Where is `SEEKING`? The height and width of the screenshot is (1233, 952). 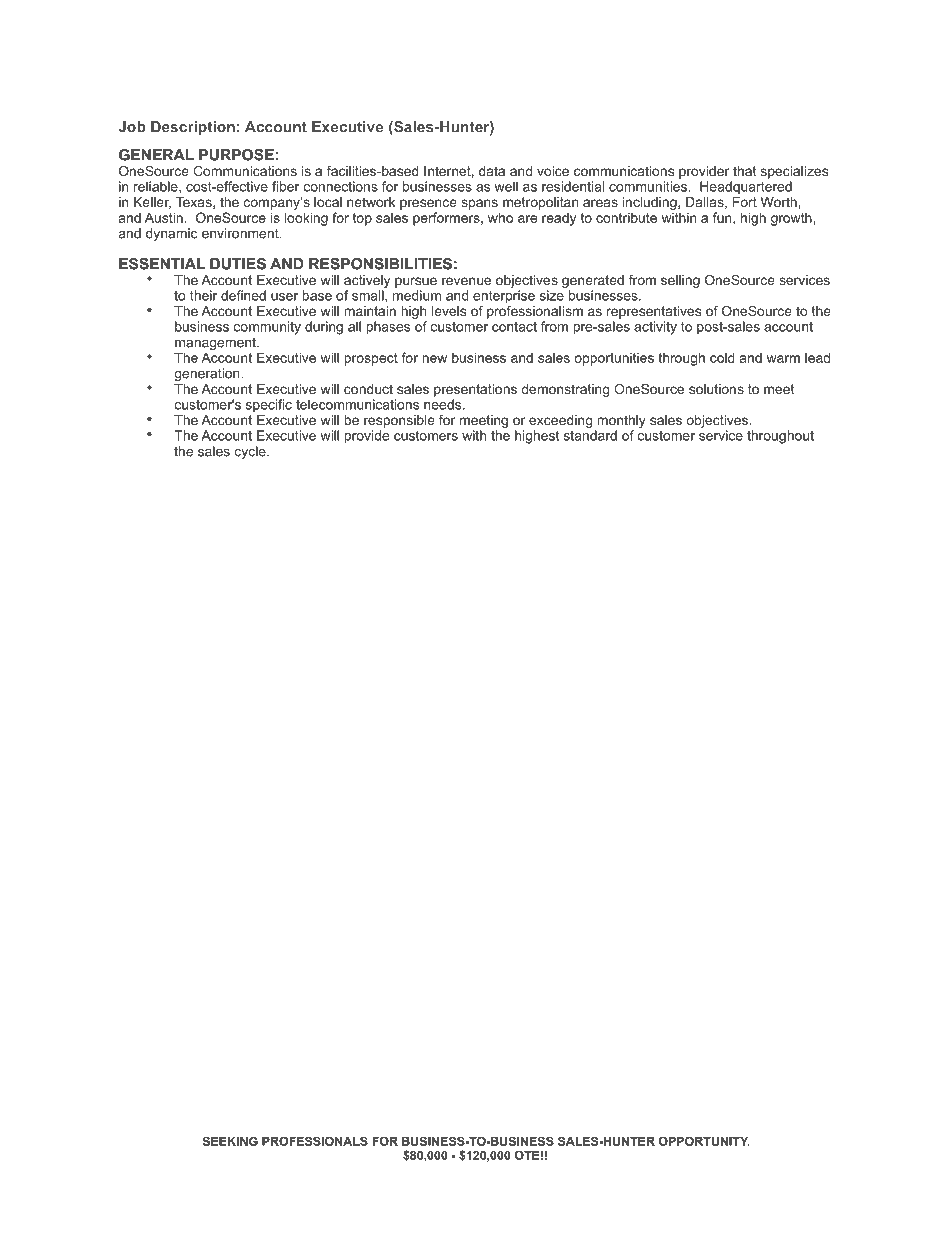 SEEKING is located at coordinates (230, 1141).
